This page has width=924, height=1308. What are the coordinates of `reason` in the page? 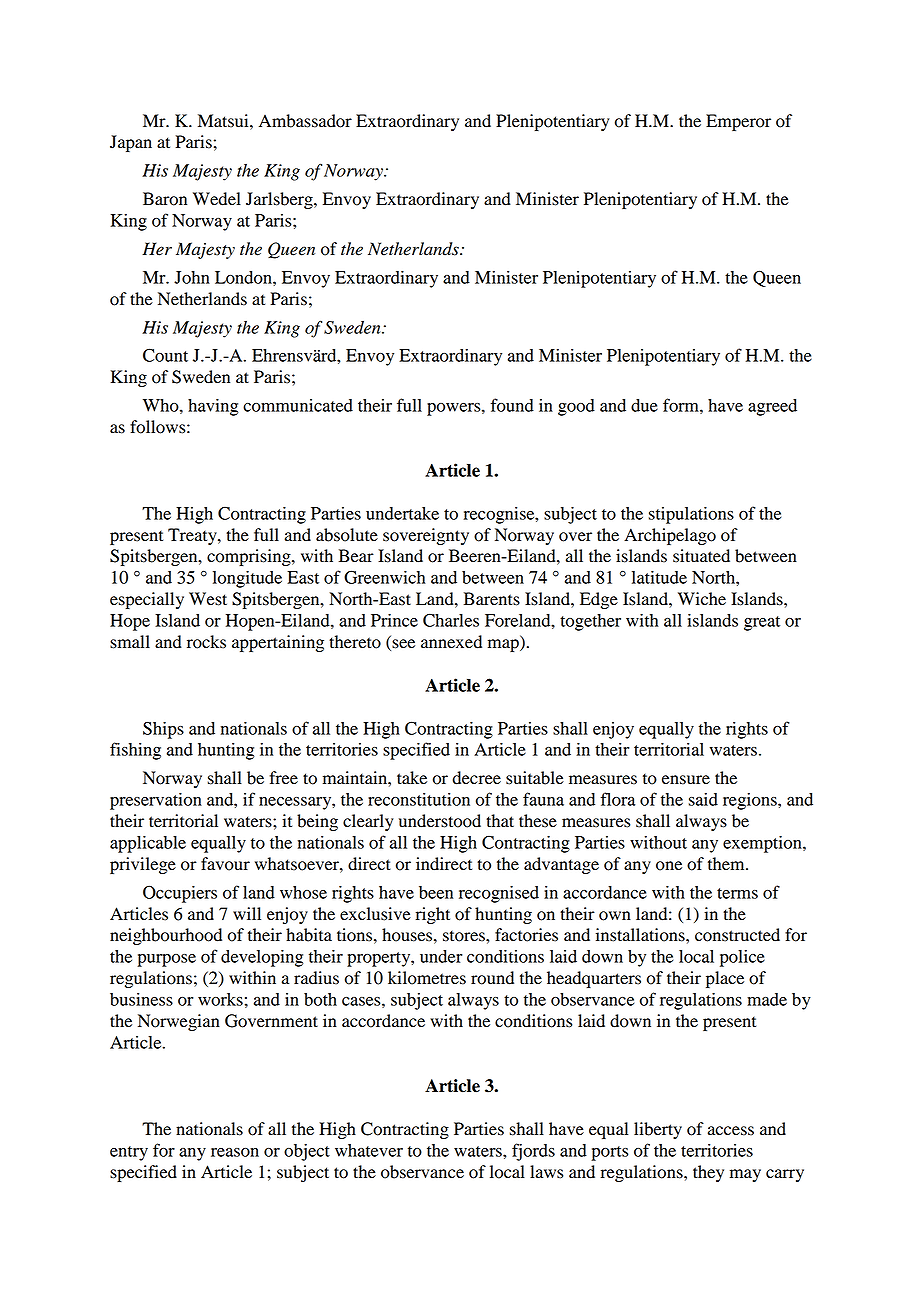 It's located at (235, 1152).
